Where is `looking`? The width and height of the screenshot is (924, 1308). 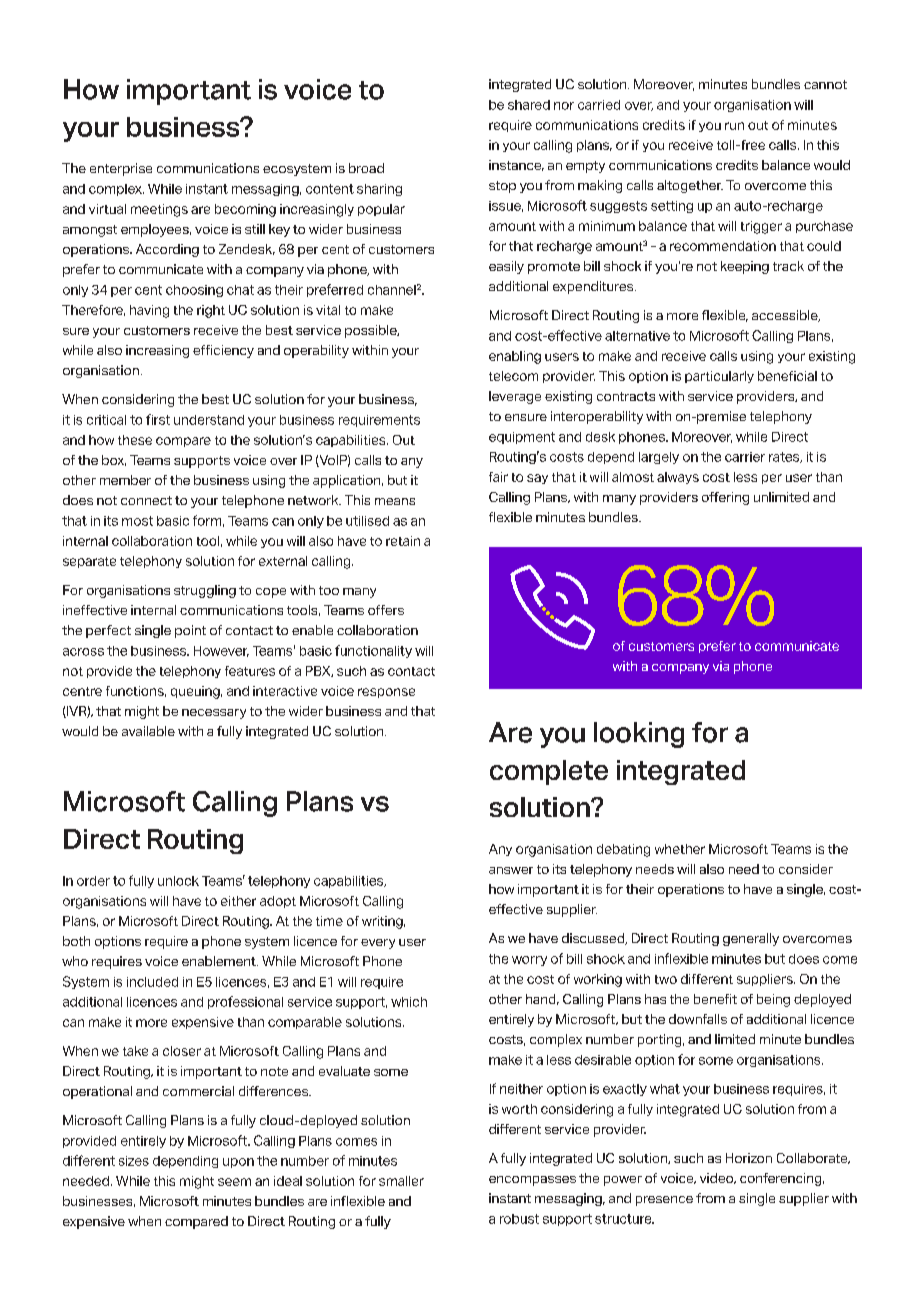 looking is located at coordinates (639, 735).
